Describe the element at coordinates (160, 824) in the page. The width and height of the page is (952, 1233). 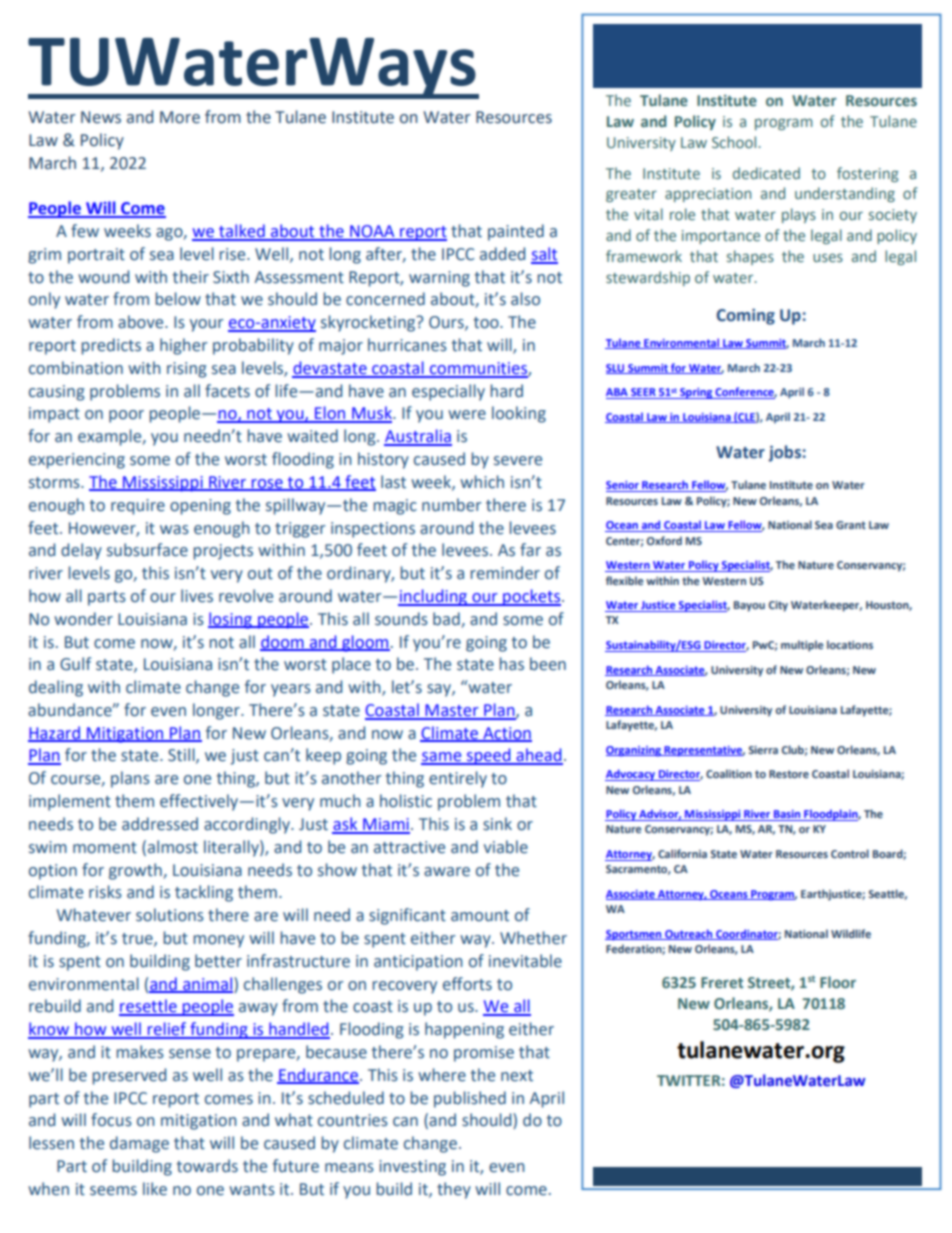
I see `addressed` at that location.
